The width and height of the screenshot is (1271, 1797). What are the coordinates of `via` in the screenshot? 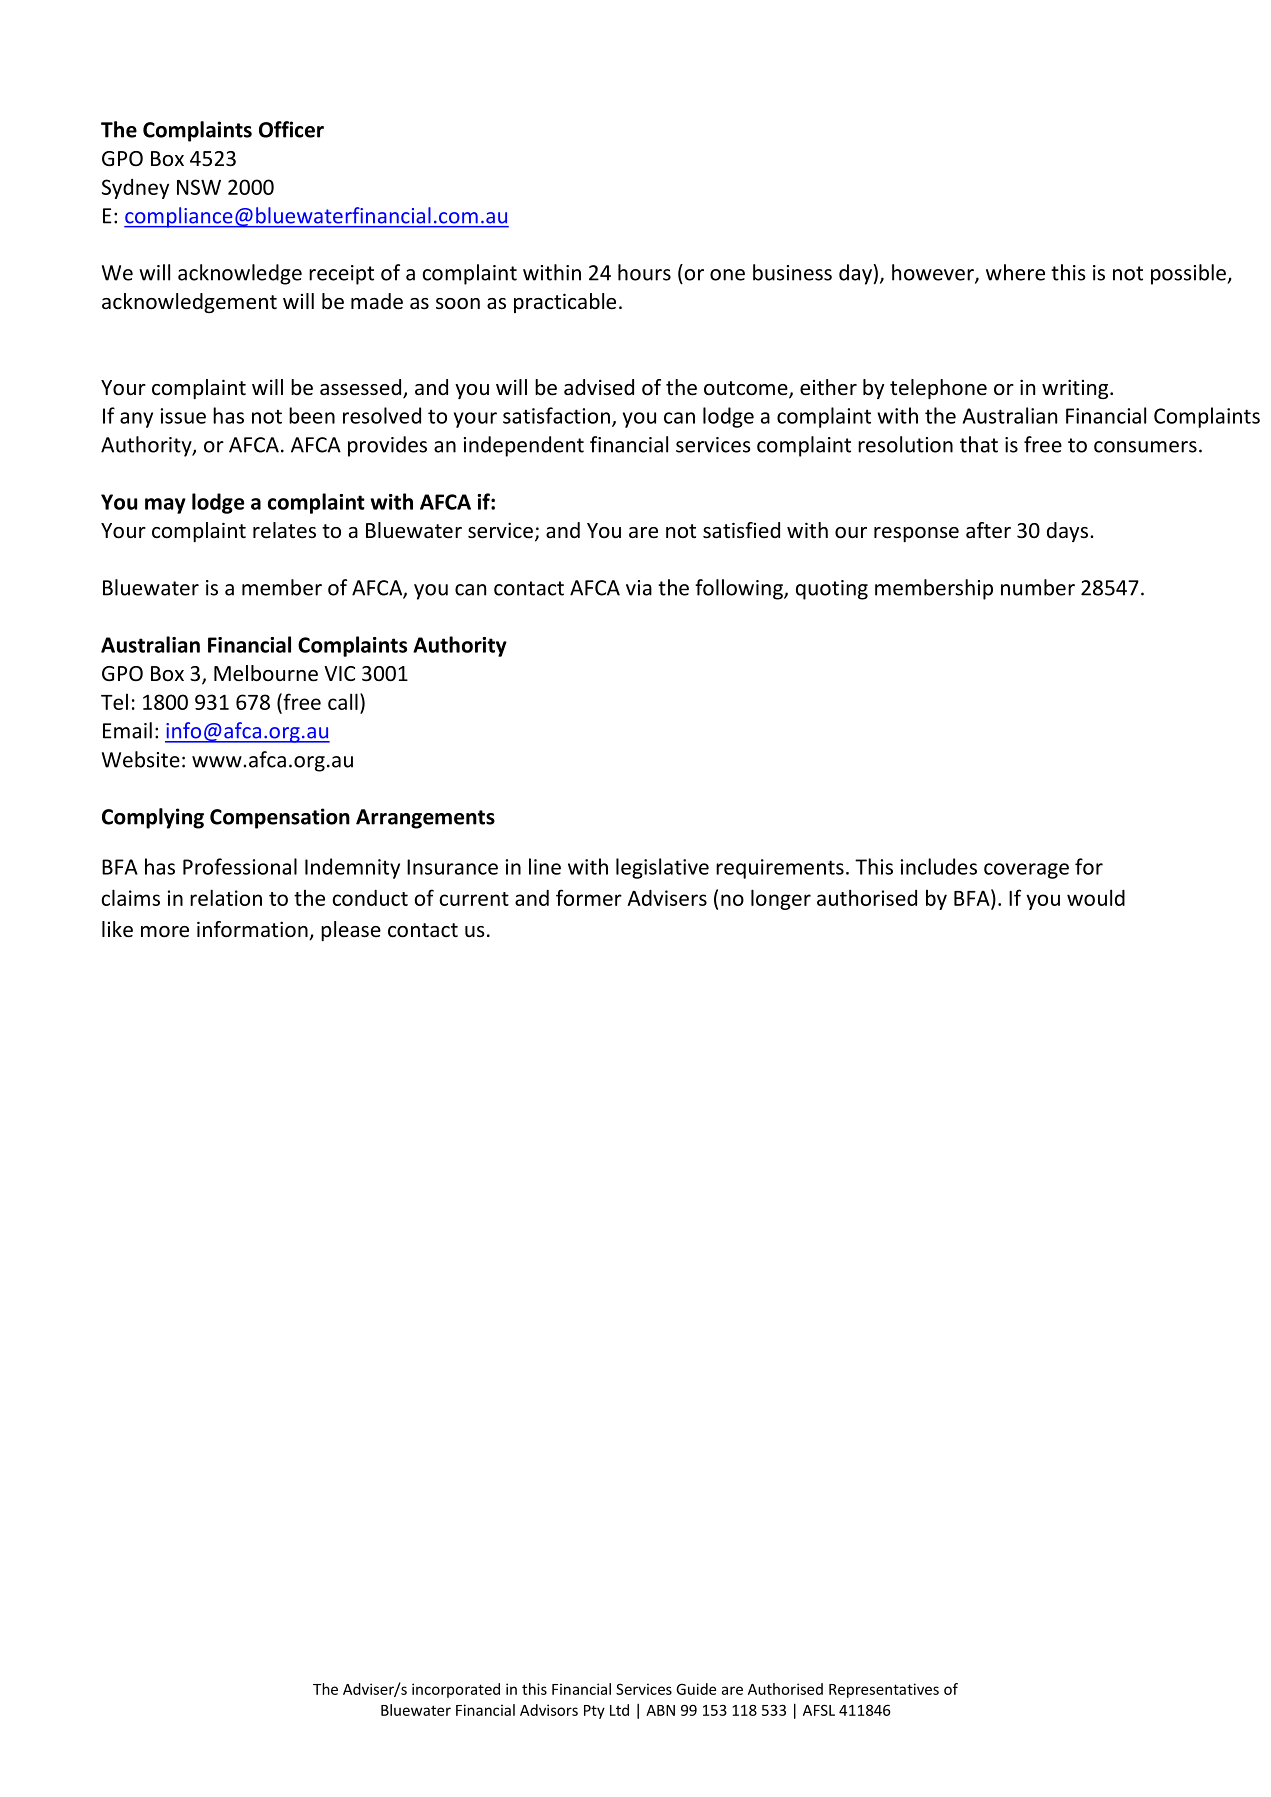 It's located at (639, 588).
